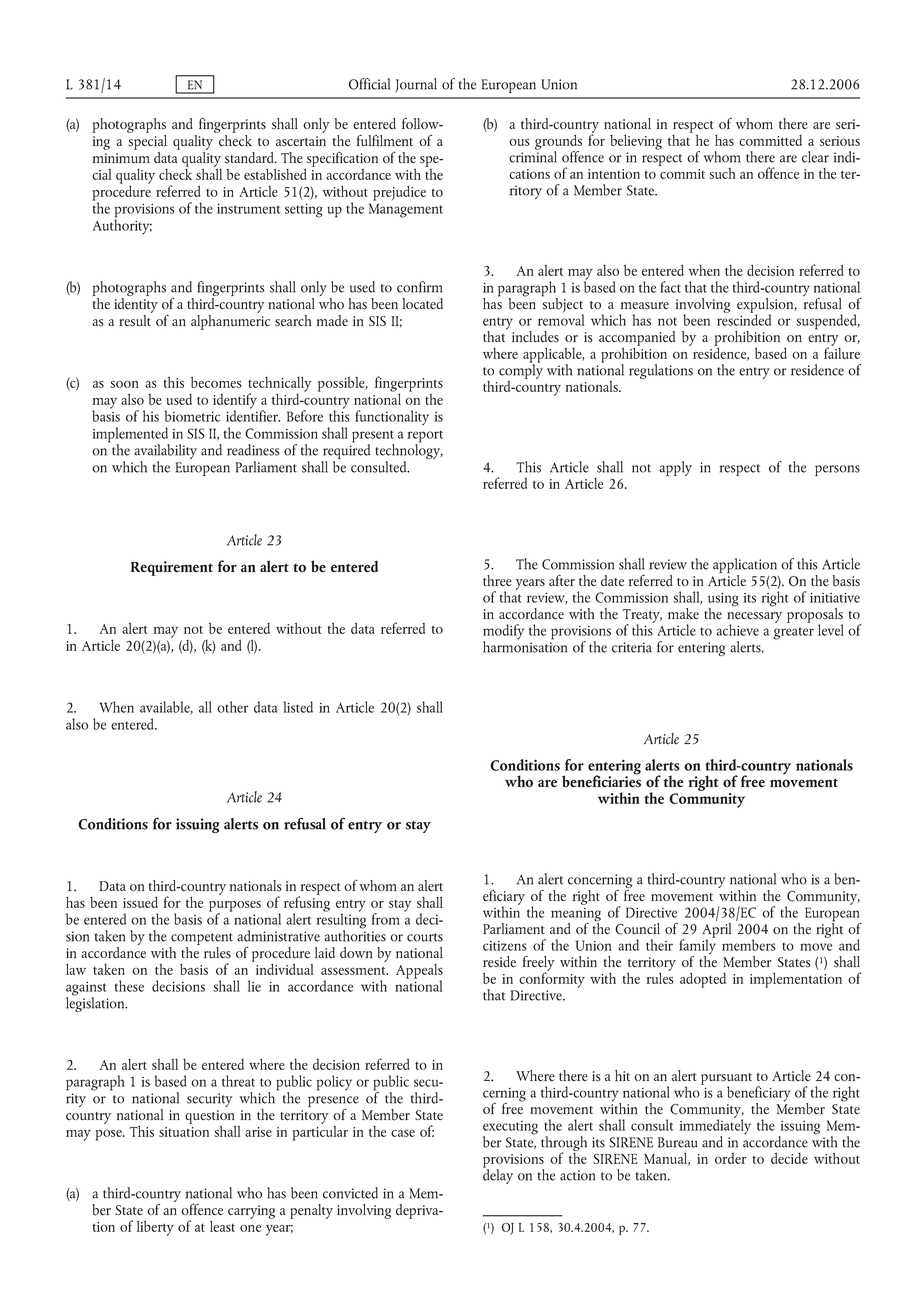 This page has width=924, height=1308. What do you see at coordinates (155, 1228) in the page?
I see `liberty` at bounding box center [155, 1228].
